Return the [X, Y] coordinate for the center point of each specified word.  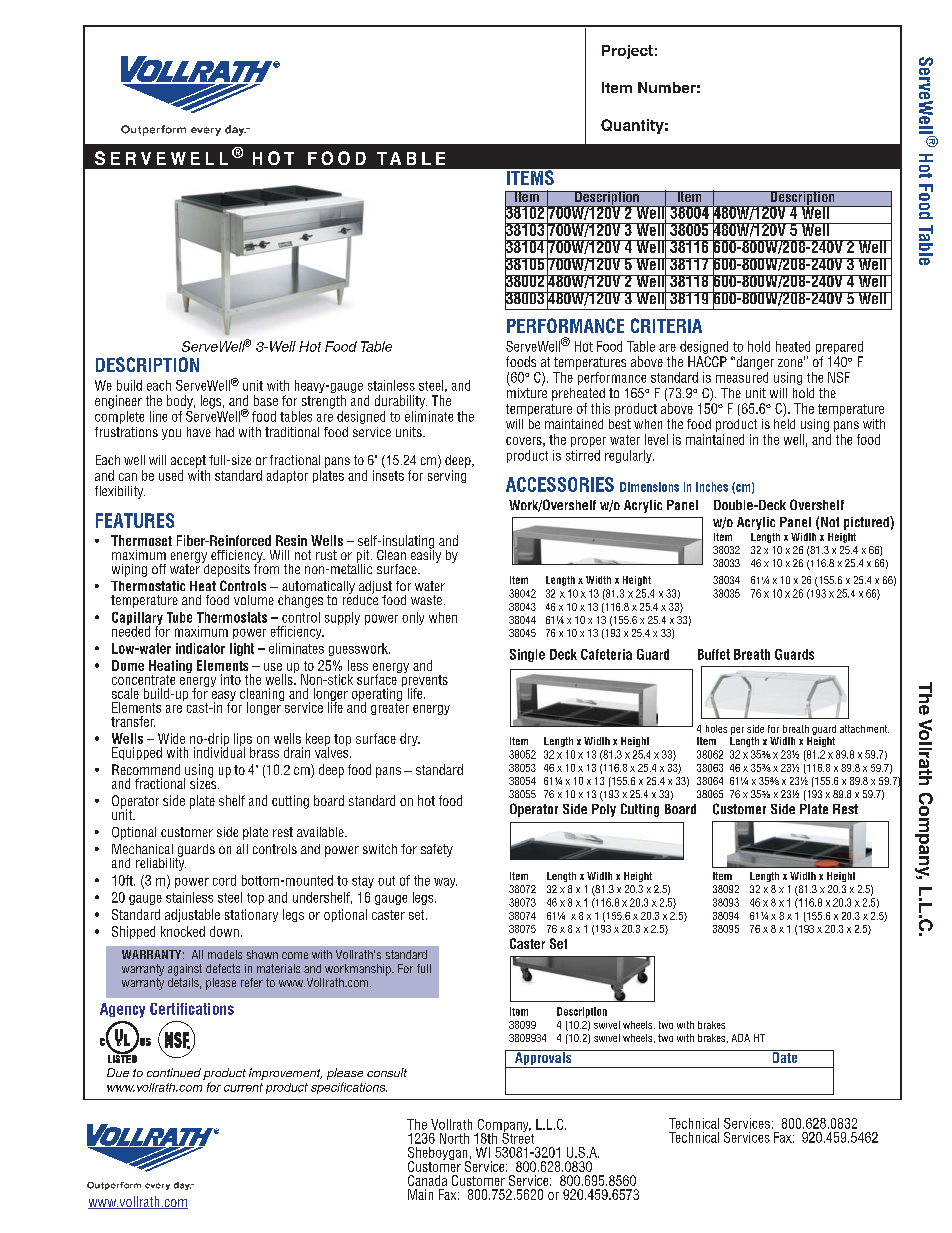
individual [219, 751]
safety [437, 850]
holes [716, 729]
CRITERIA [666, 325]
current [243, 1087]
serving [447, 476]
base [266, 400]
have [199, 432]
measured [742, 377]
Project [627, 52]
